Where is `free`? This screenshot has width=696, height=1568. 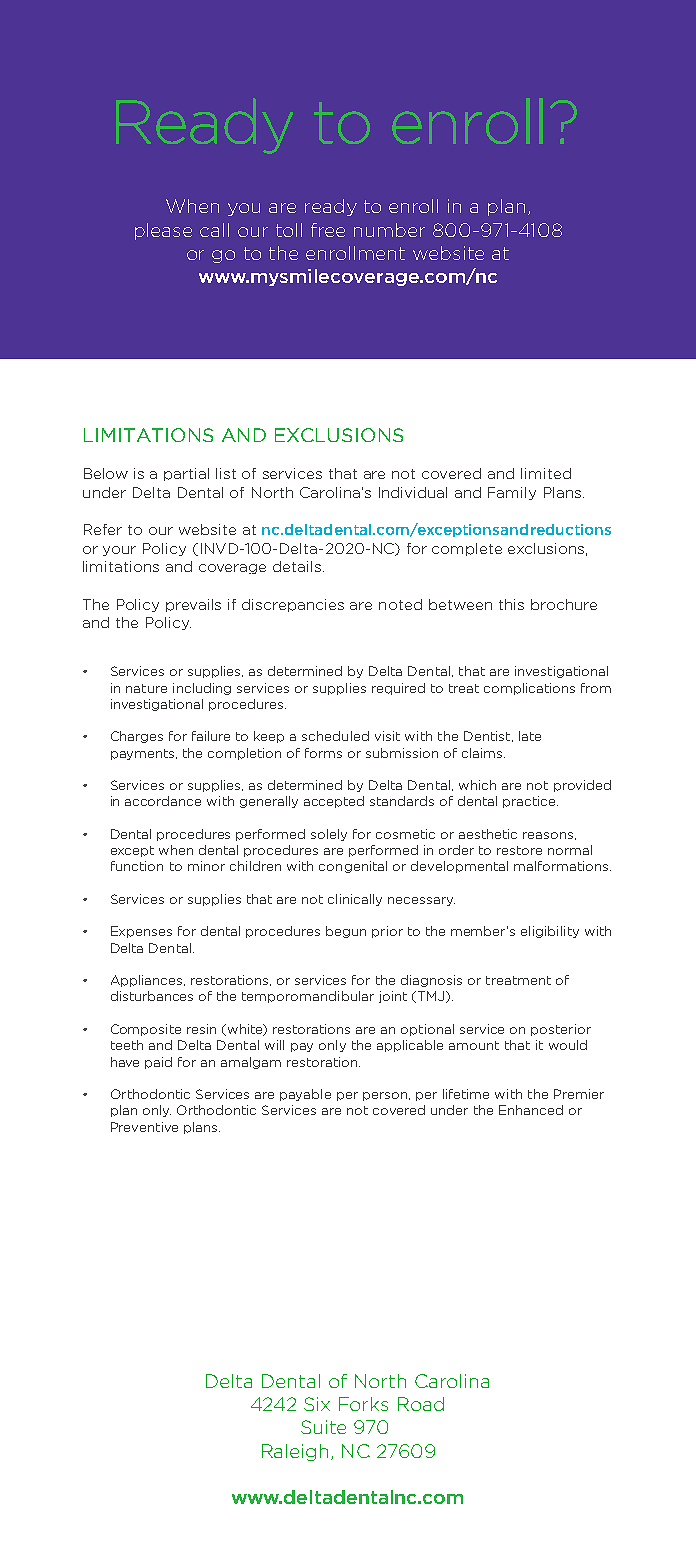
free is located at coordinates (328, 230).
